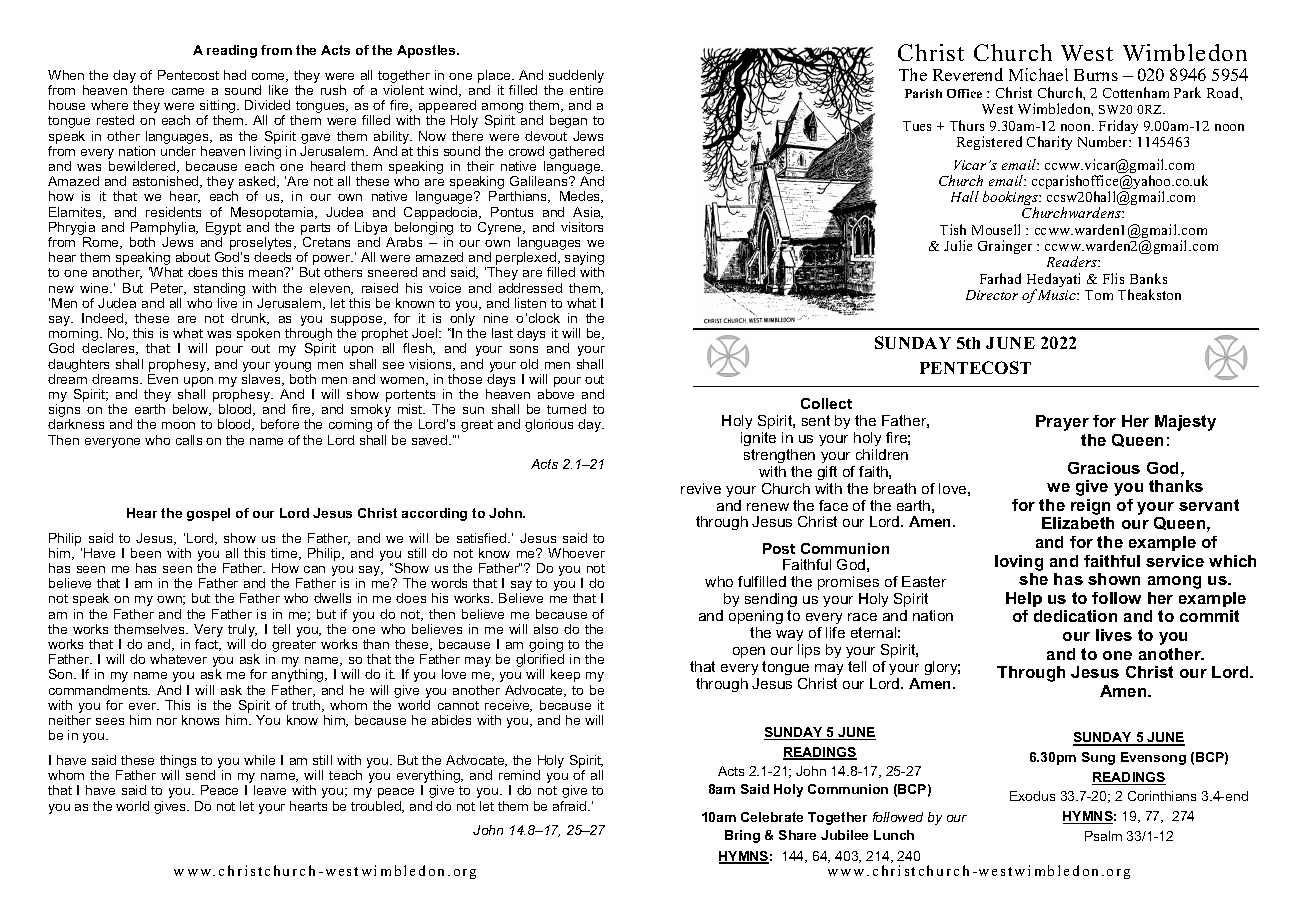 This document has width=1308, height=924. Describe the element at coordinates (1073, 261) in the document. I see `Readers` at that location.
